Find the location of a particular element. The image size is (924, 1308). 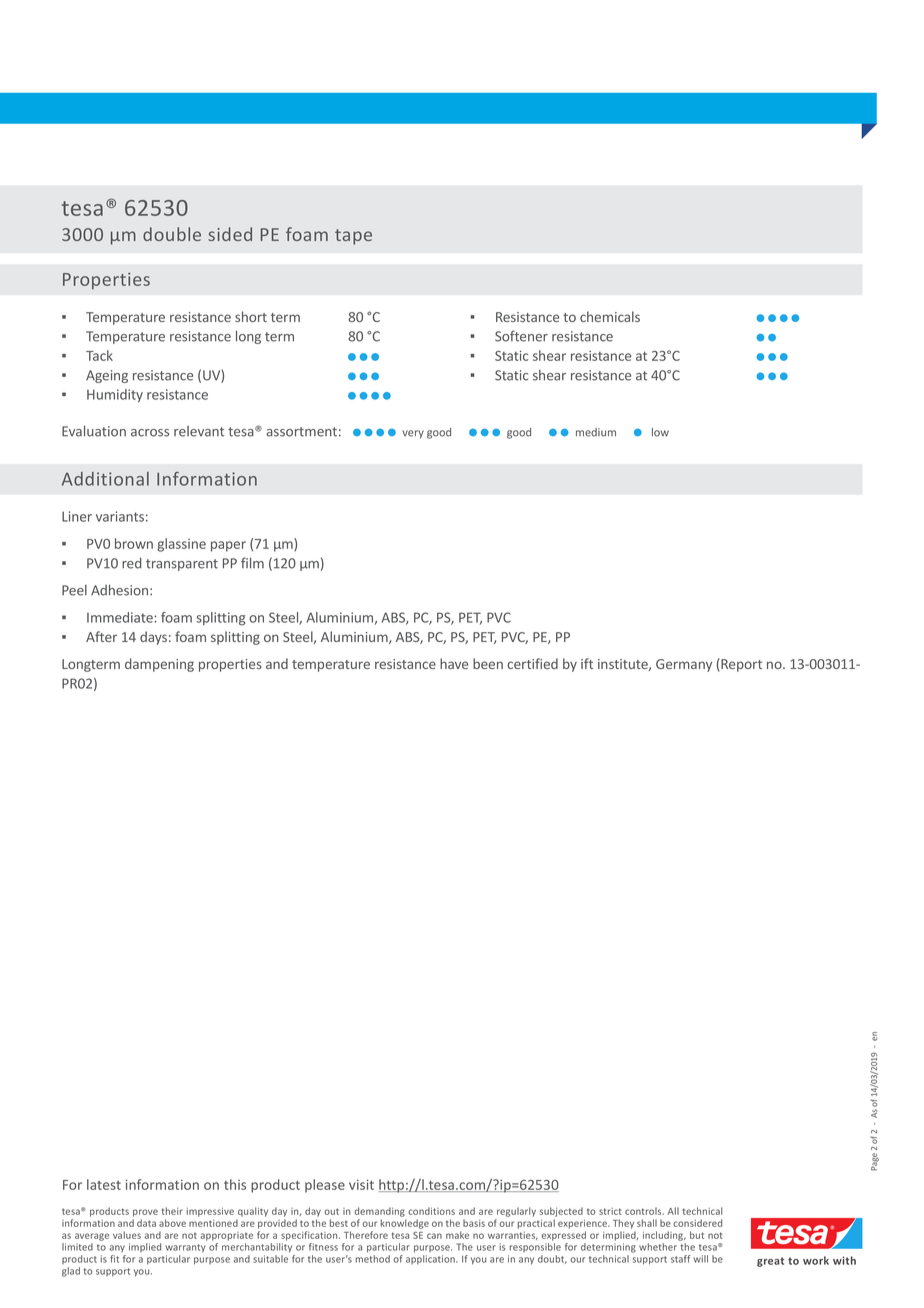

have is located at coordinates (454, 663).
